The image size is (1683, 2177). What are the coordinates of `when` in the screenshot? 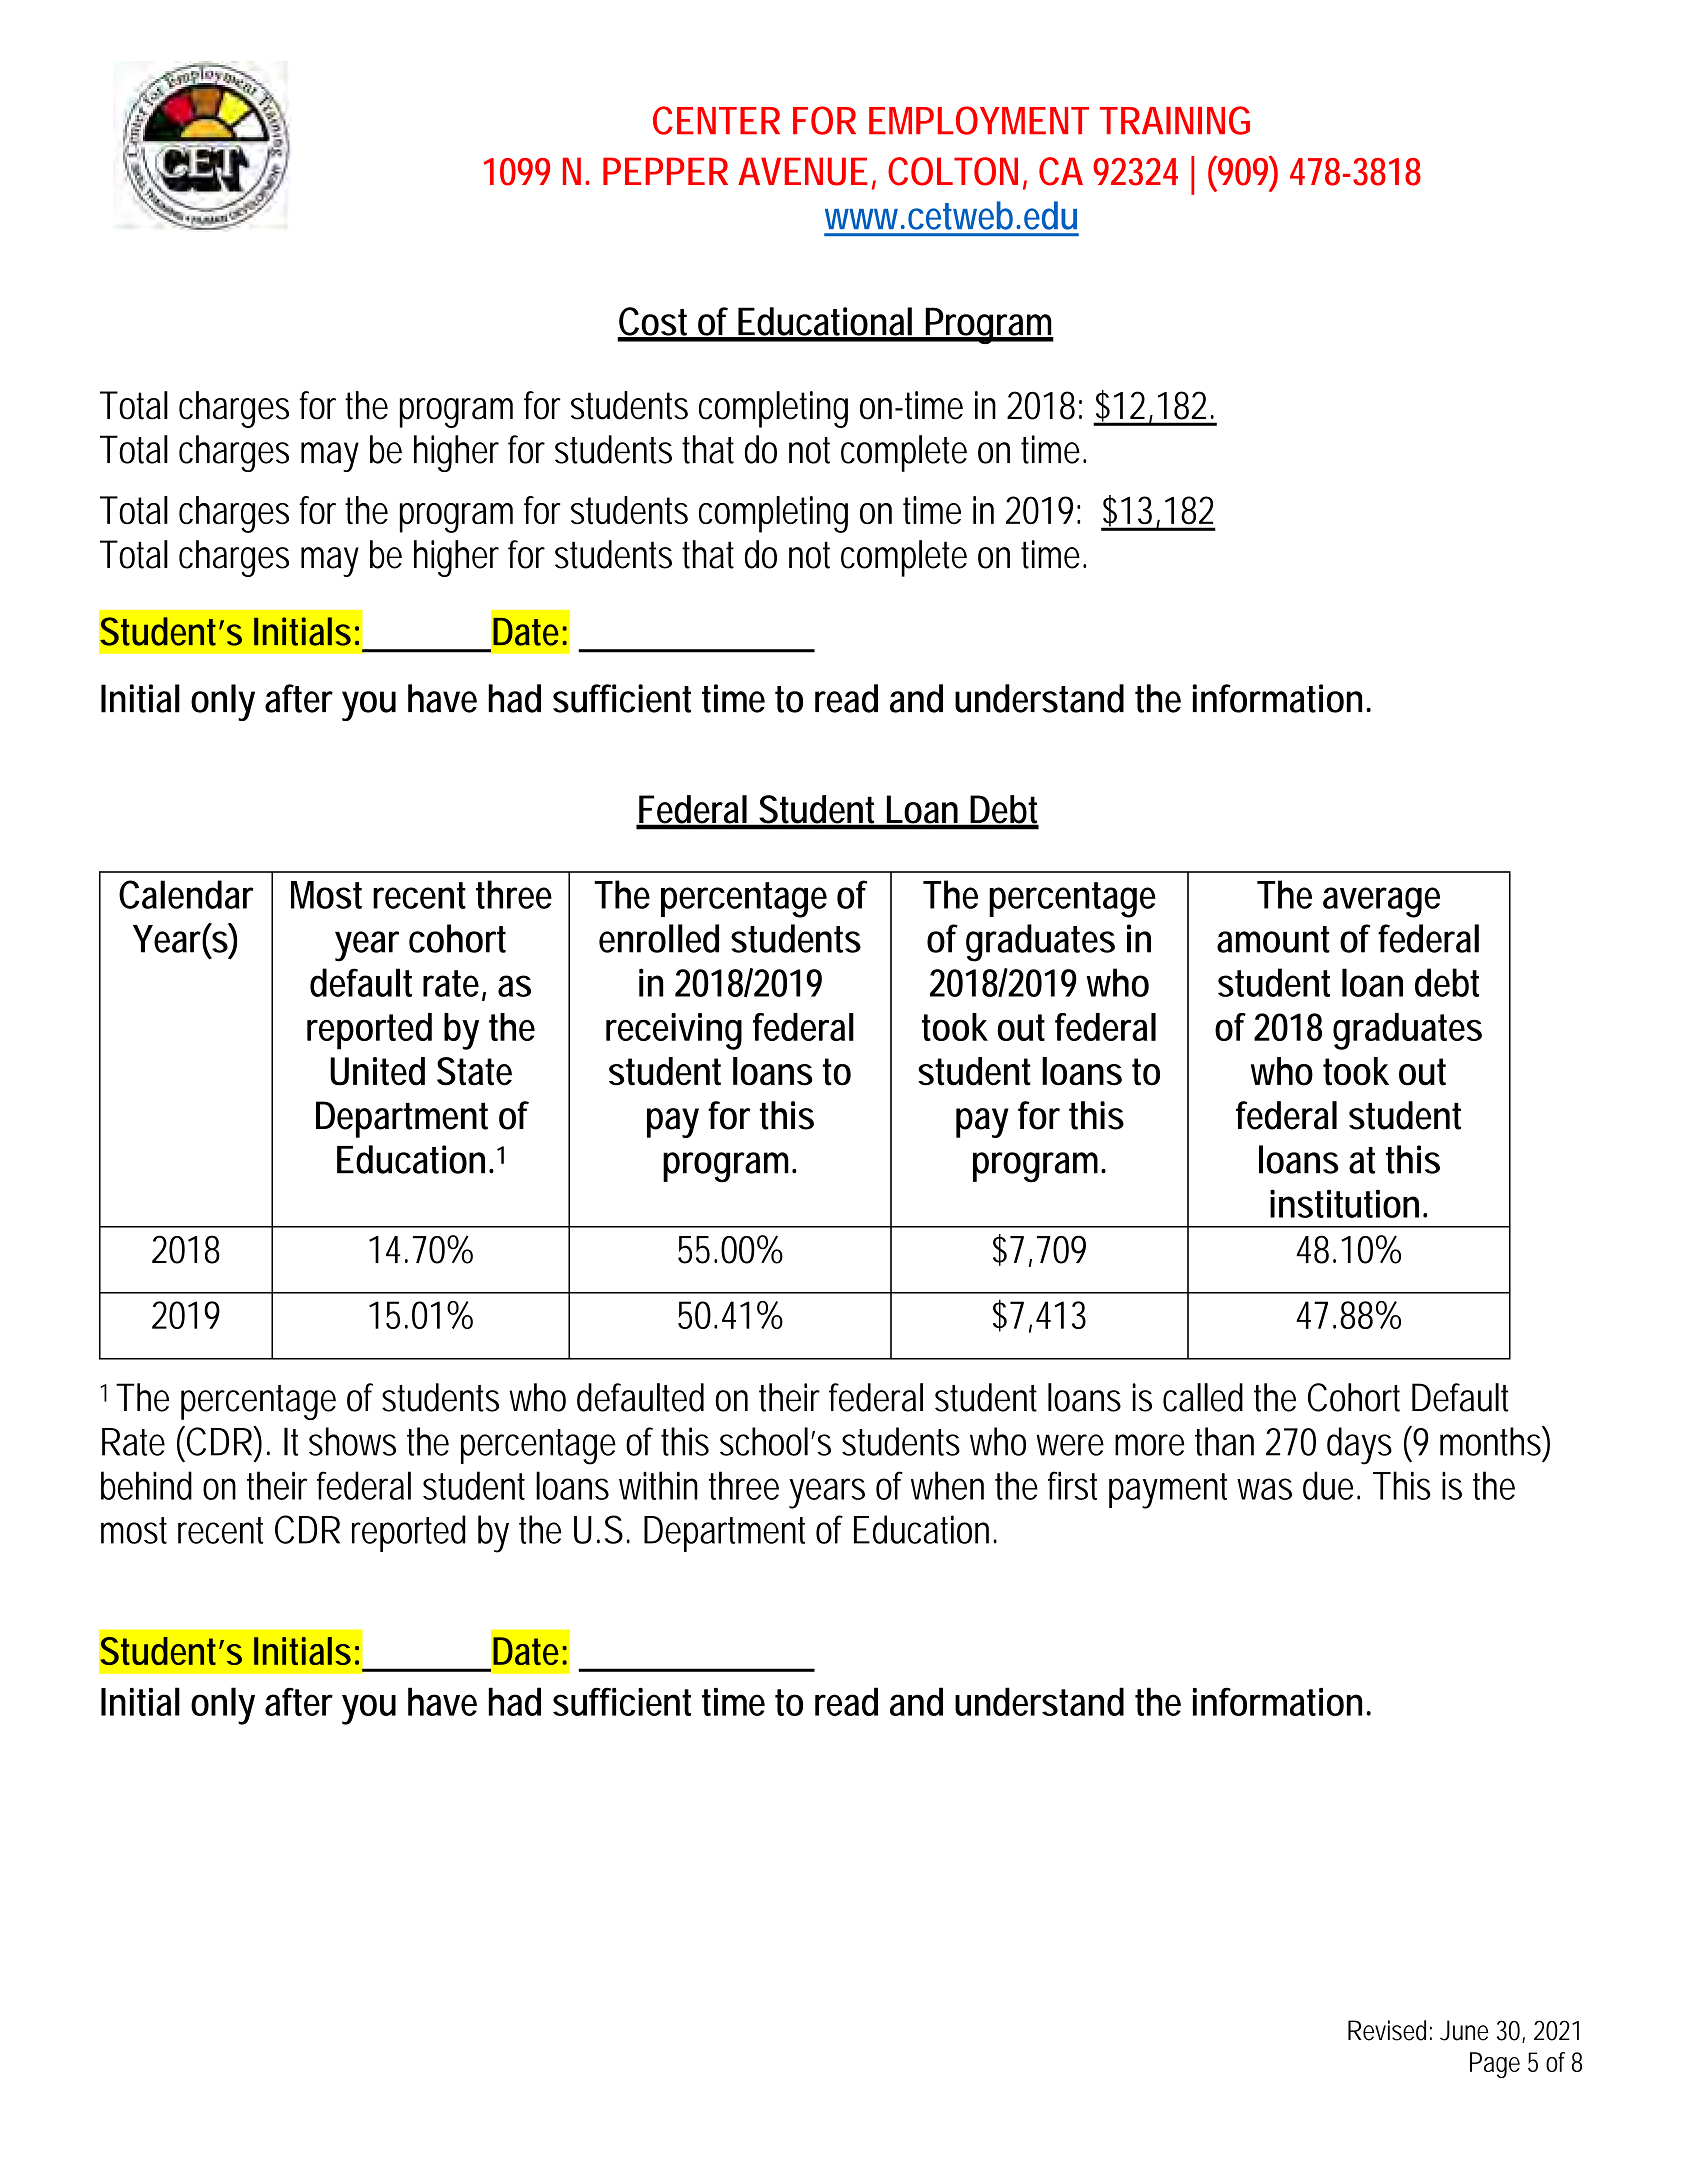 It's located at (947, 1485).
